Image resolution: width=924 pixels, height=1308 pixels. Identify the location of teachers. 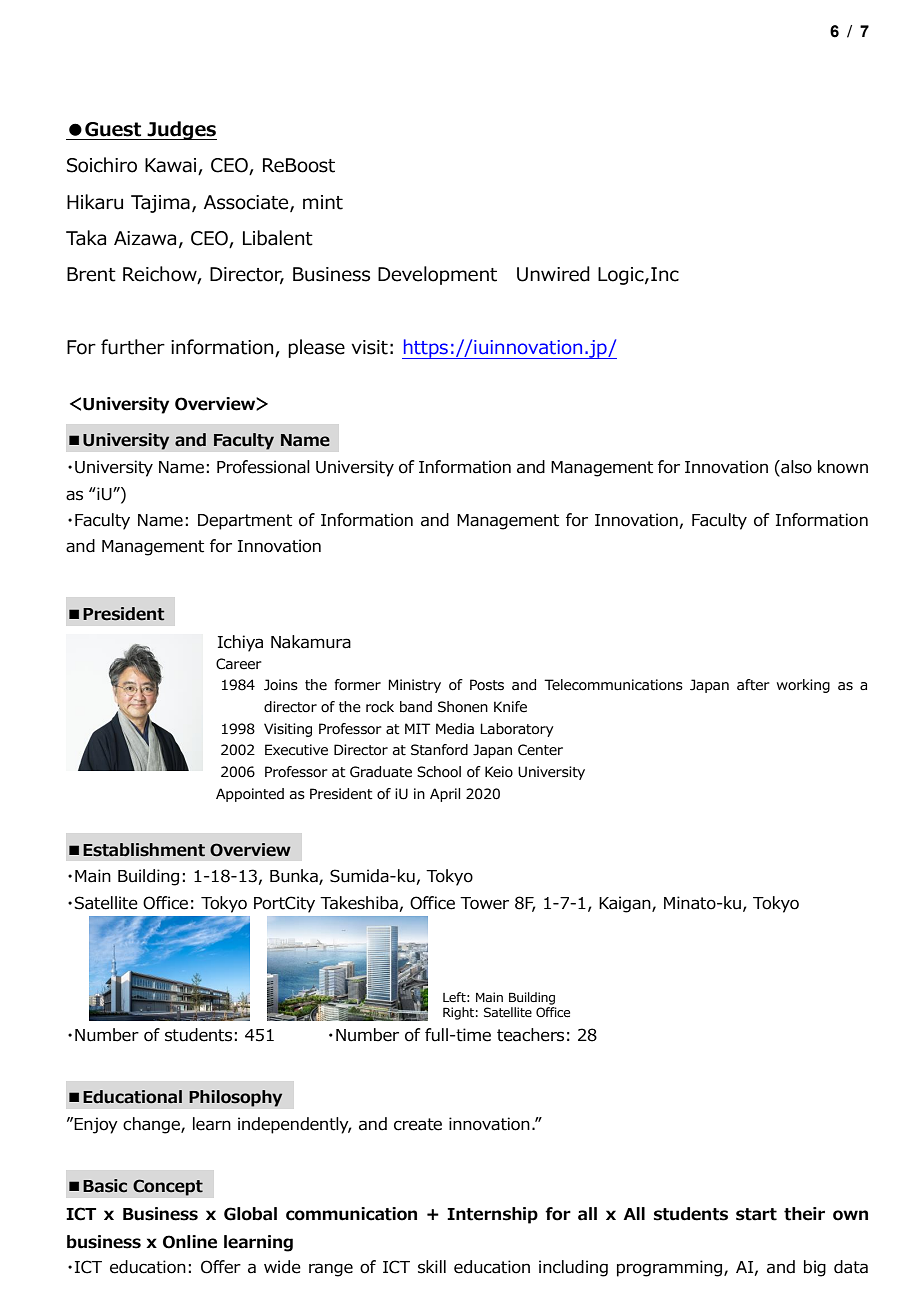
(530, 1035).
